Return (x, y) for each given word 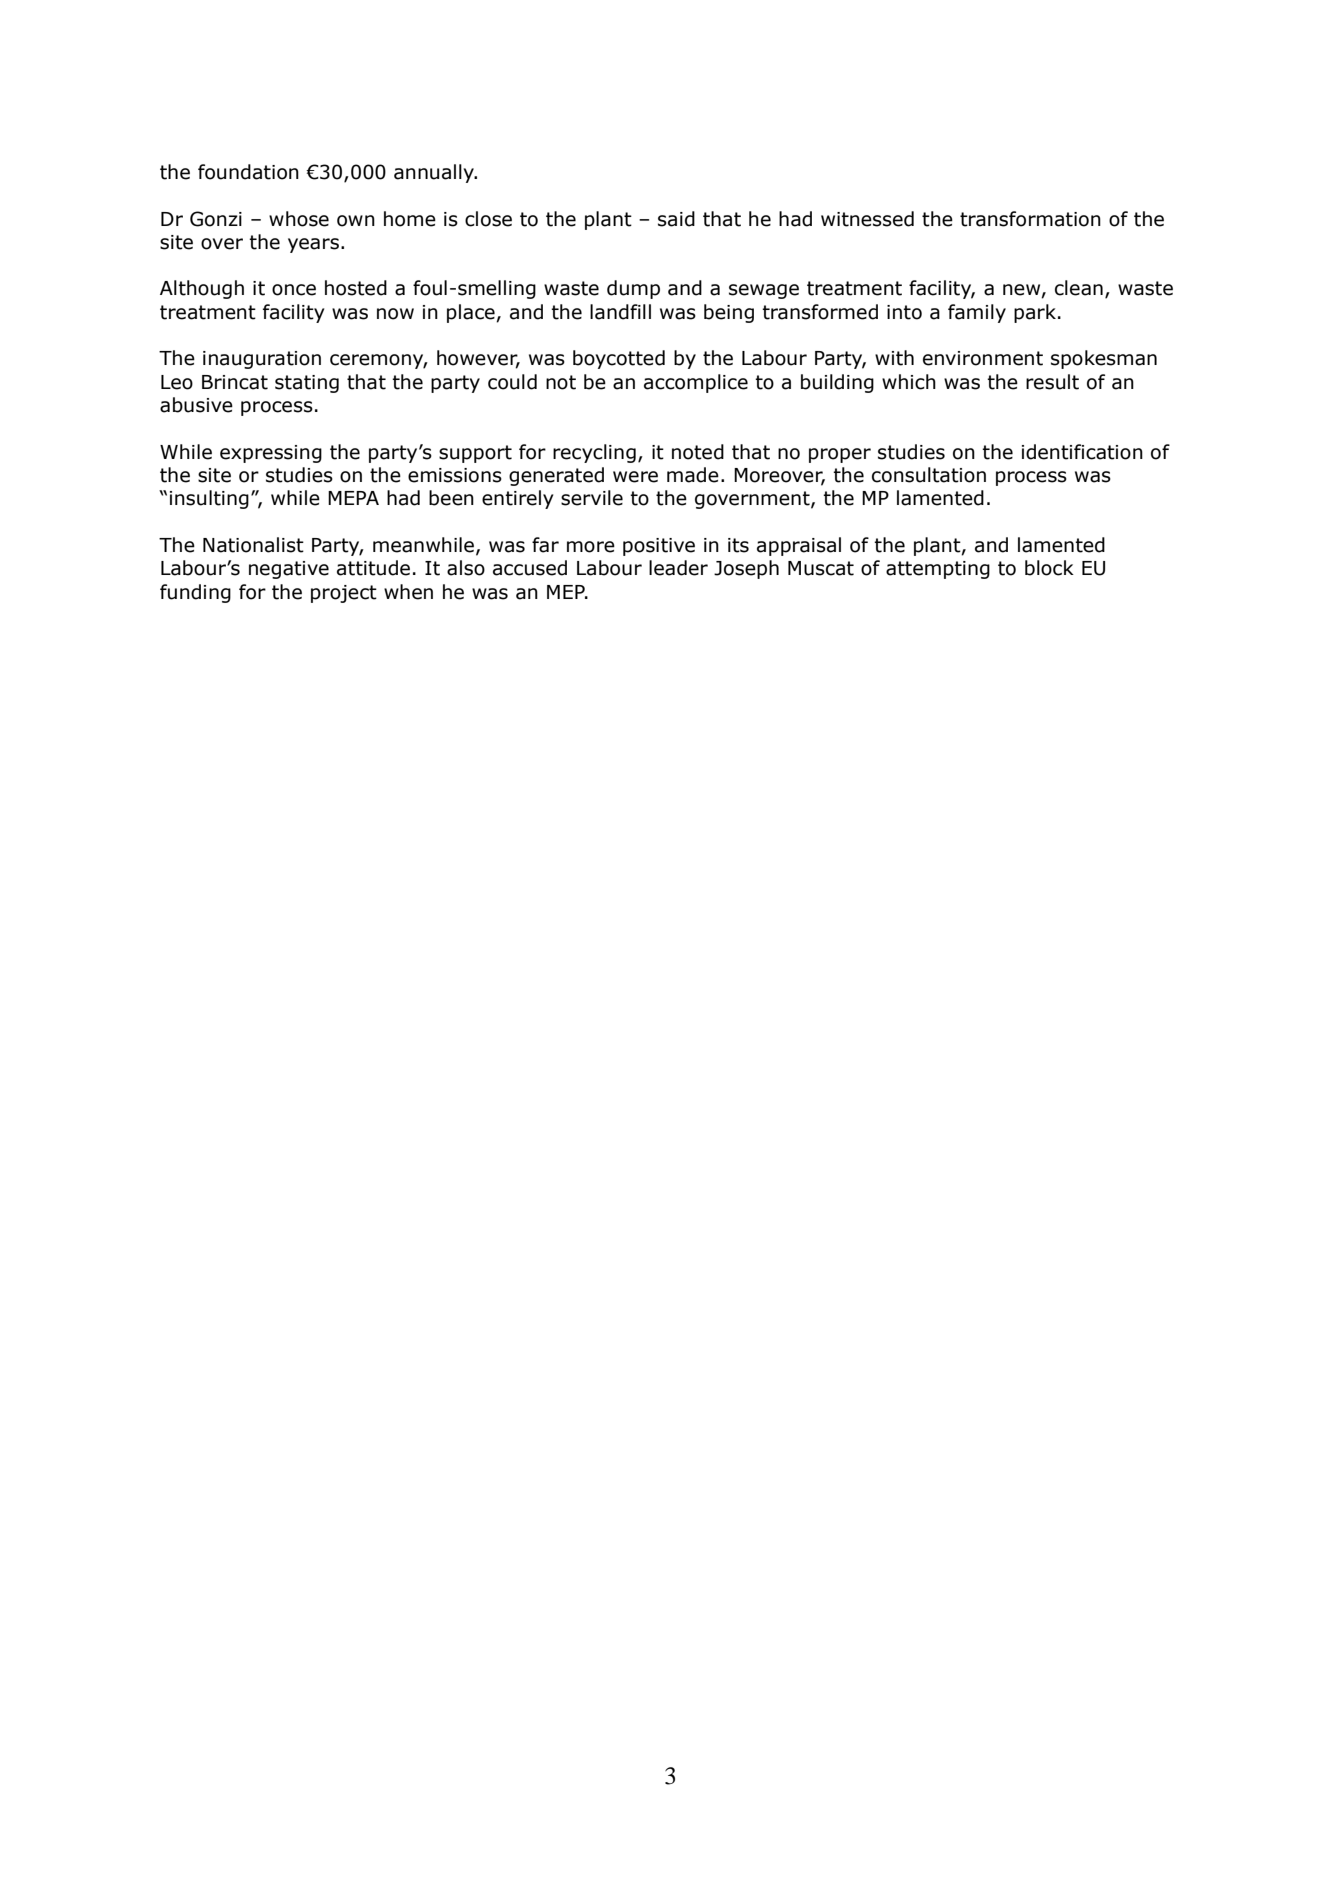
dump (633, 289)
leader (678, 568)
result (1052, 382)
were (635, 477)
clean (1079, 288)
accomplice (696, 383)
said (676, 219)
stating (307, 384)
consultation (929, 475)
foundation (248, 172)
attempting (938, 570)
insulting (209, 499)
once (294, 290)
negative (289, 570)
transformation (1030, 219)
